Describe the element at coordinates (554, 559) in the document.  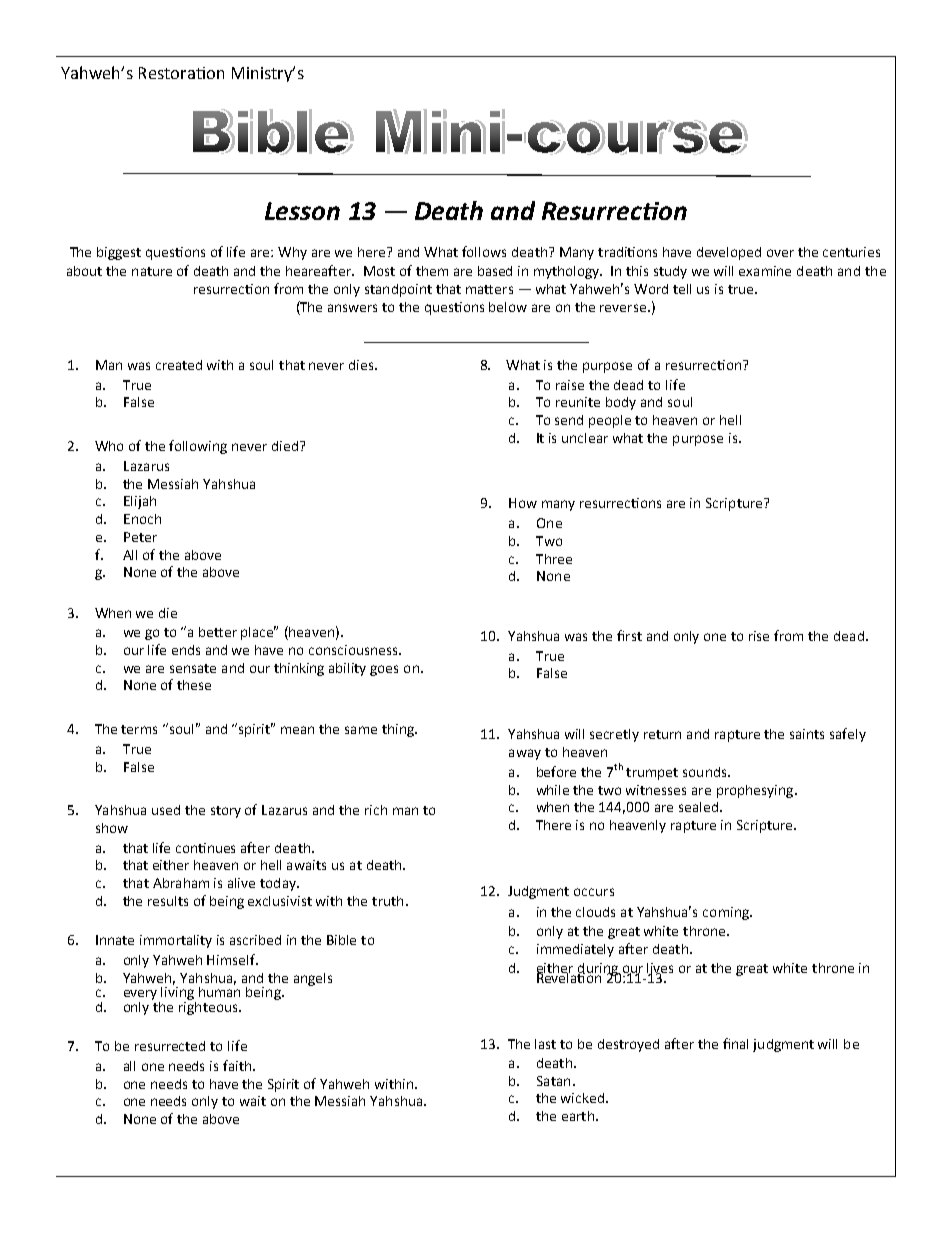
I see `Three` at that location.
